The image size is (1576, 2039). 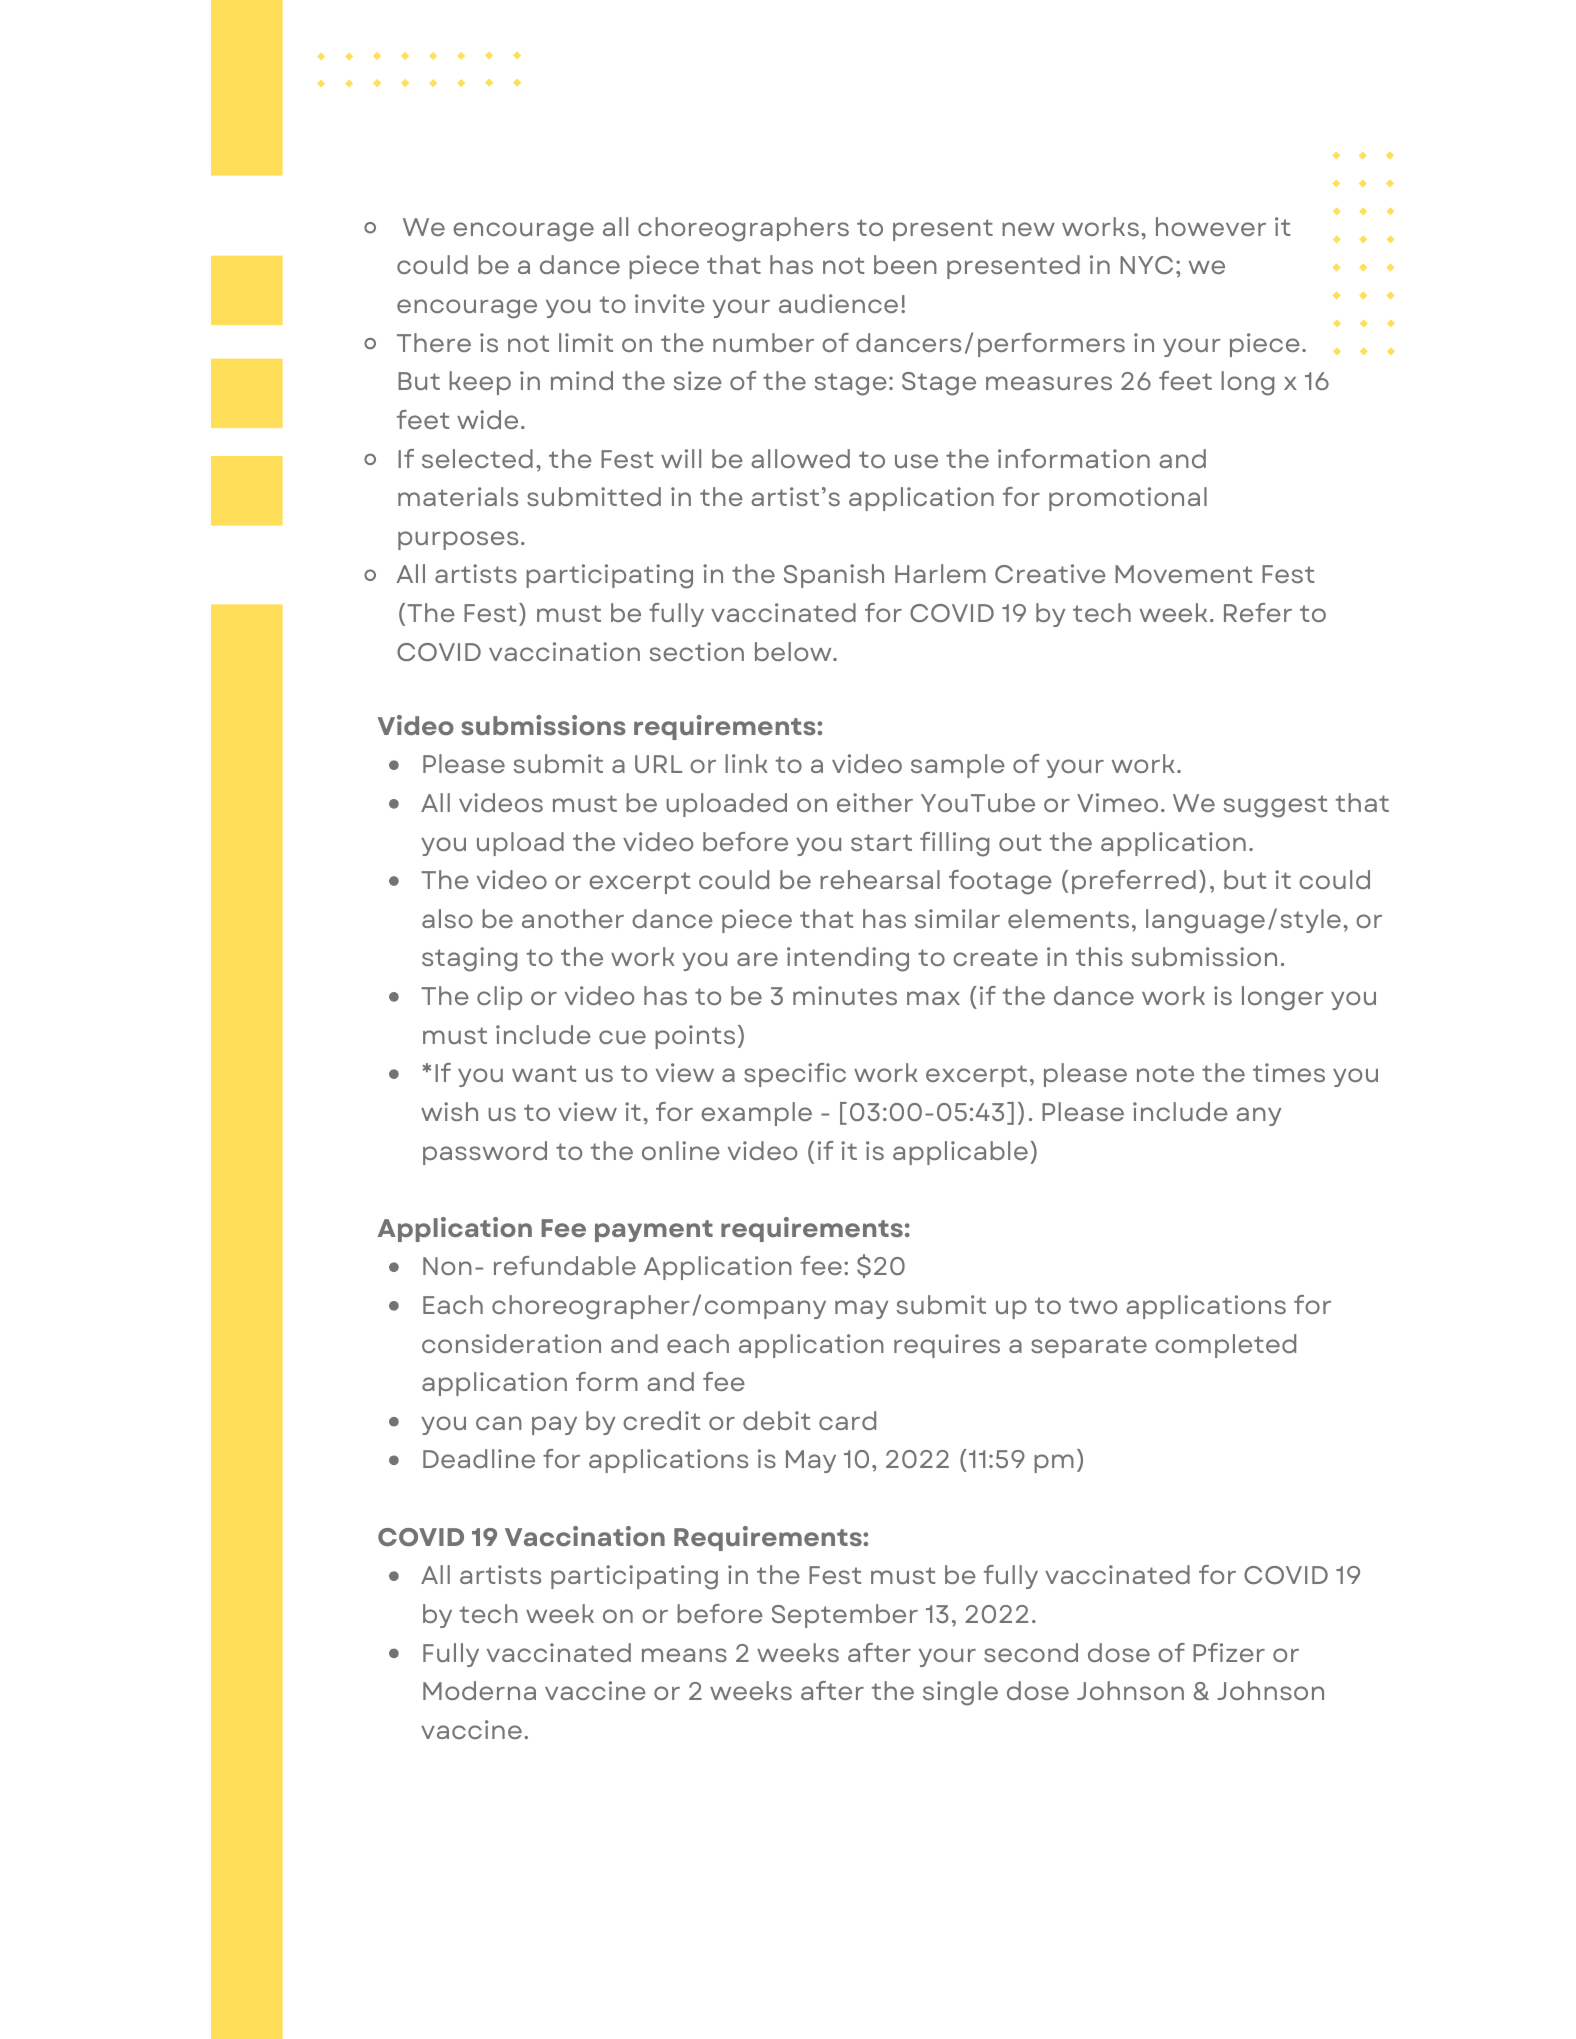 What do you see at coordinates (458, 540) in the page?
I see `purposes` at bounding box center [458, 540].
